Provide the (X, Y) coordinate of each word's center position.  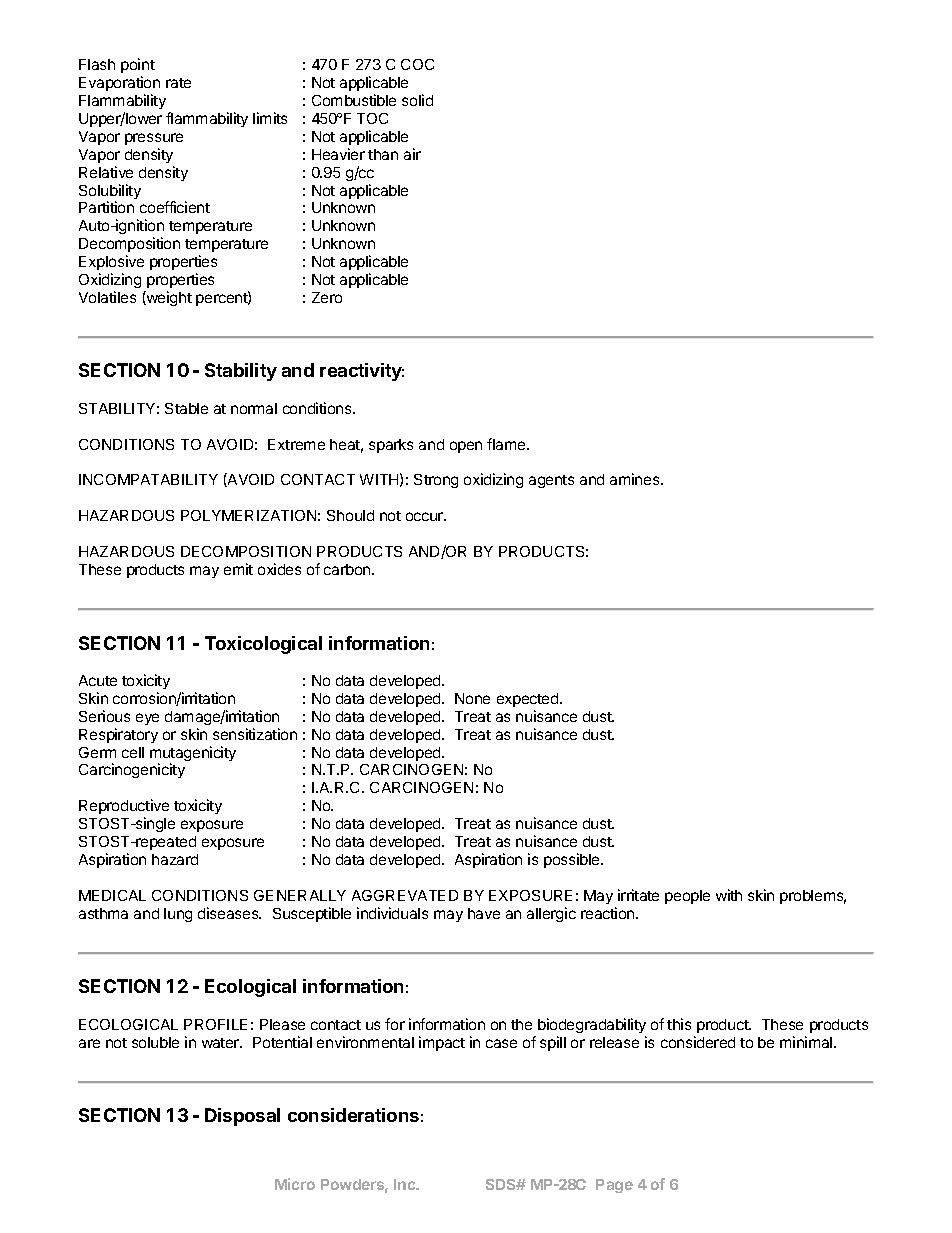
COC (417, 64)
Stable (186, 408)
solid (417, 100)
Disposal (242, 1117)
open (466, 447)
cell (133, 752)
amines (636, 479)
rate (178, 83)
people (687, 897)
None (472, 698)
